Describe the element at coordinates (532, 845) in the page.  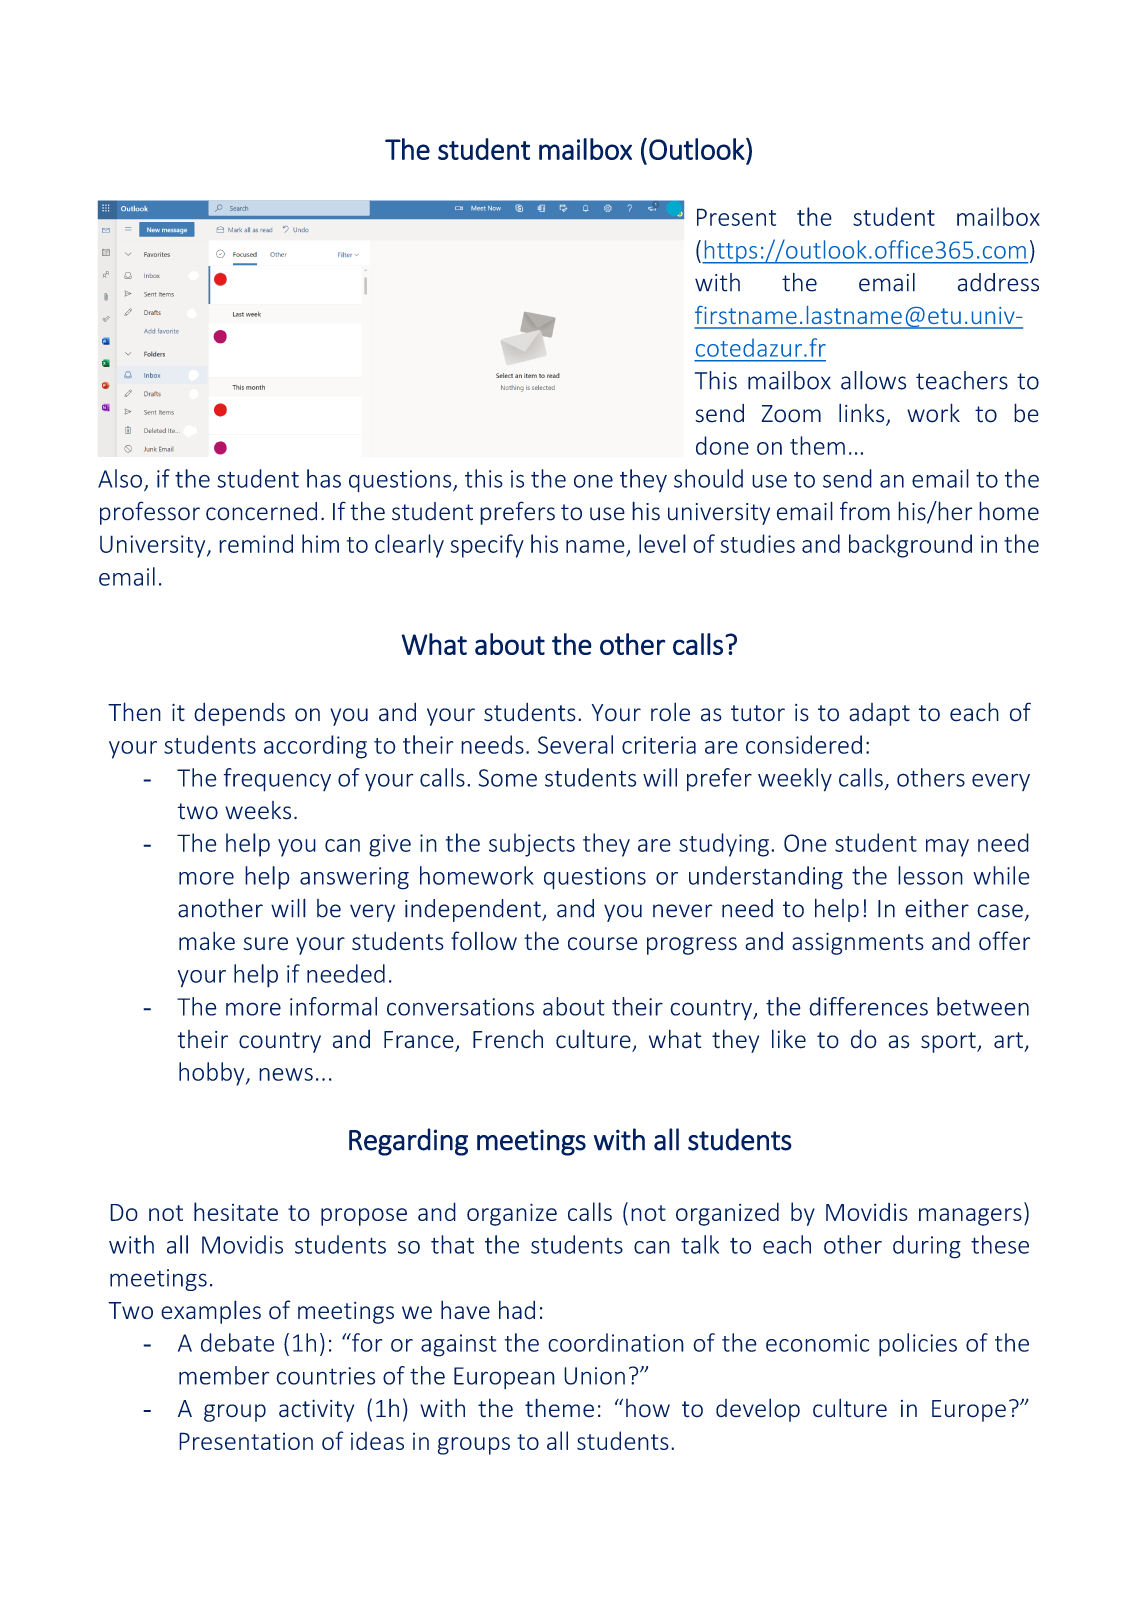
I see `subjects` at that location.
